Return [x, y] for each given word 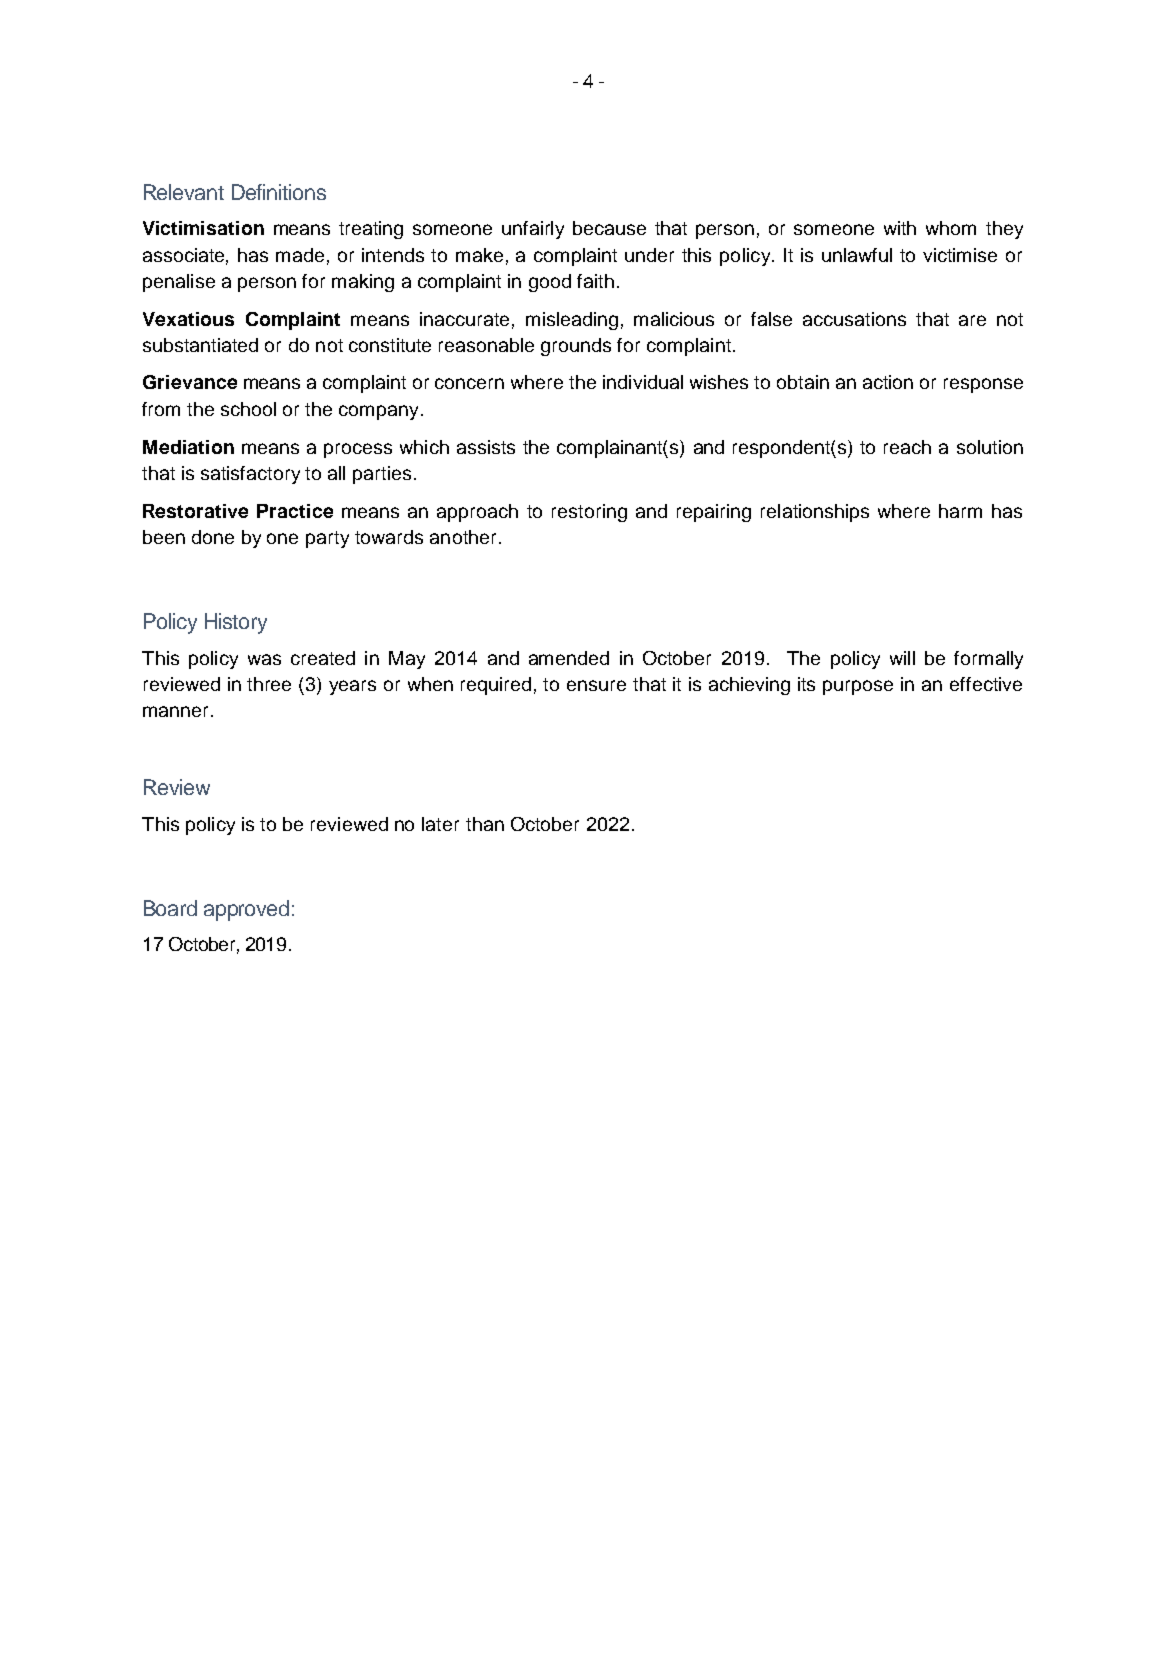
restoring [589, 513]
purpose [858, 687]
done [213, 537]
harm [960, 511]
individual [643, 382]
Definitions [279, 192]
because [609, 228]
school [248, 409]
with [900, 228]
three [269, 684]
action [888, 382]
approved [246, 910]
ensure [596, 685]
